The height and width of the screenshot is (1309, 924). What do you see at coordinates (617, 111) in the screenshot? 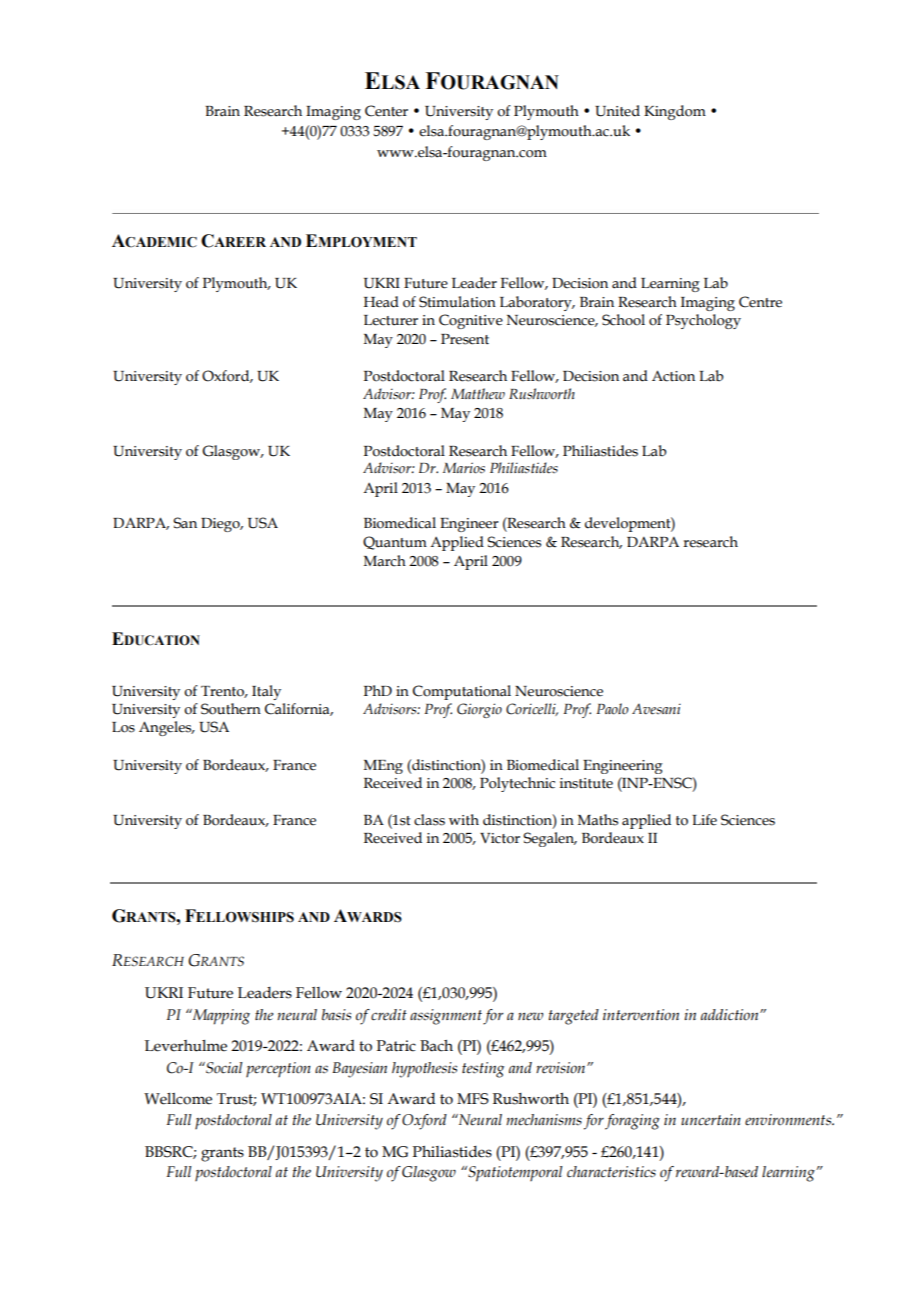
I see `United` at bounding box center [617, 111].
